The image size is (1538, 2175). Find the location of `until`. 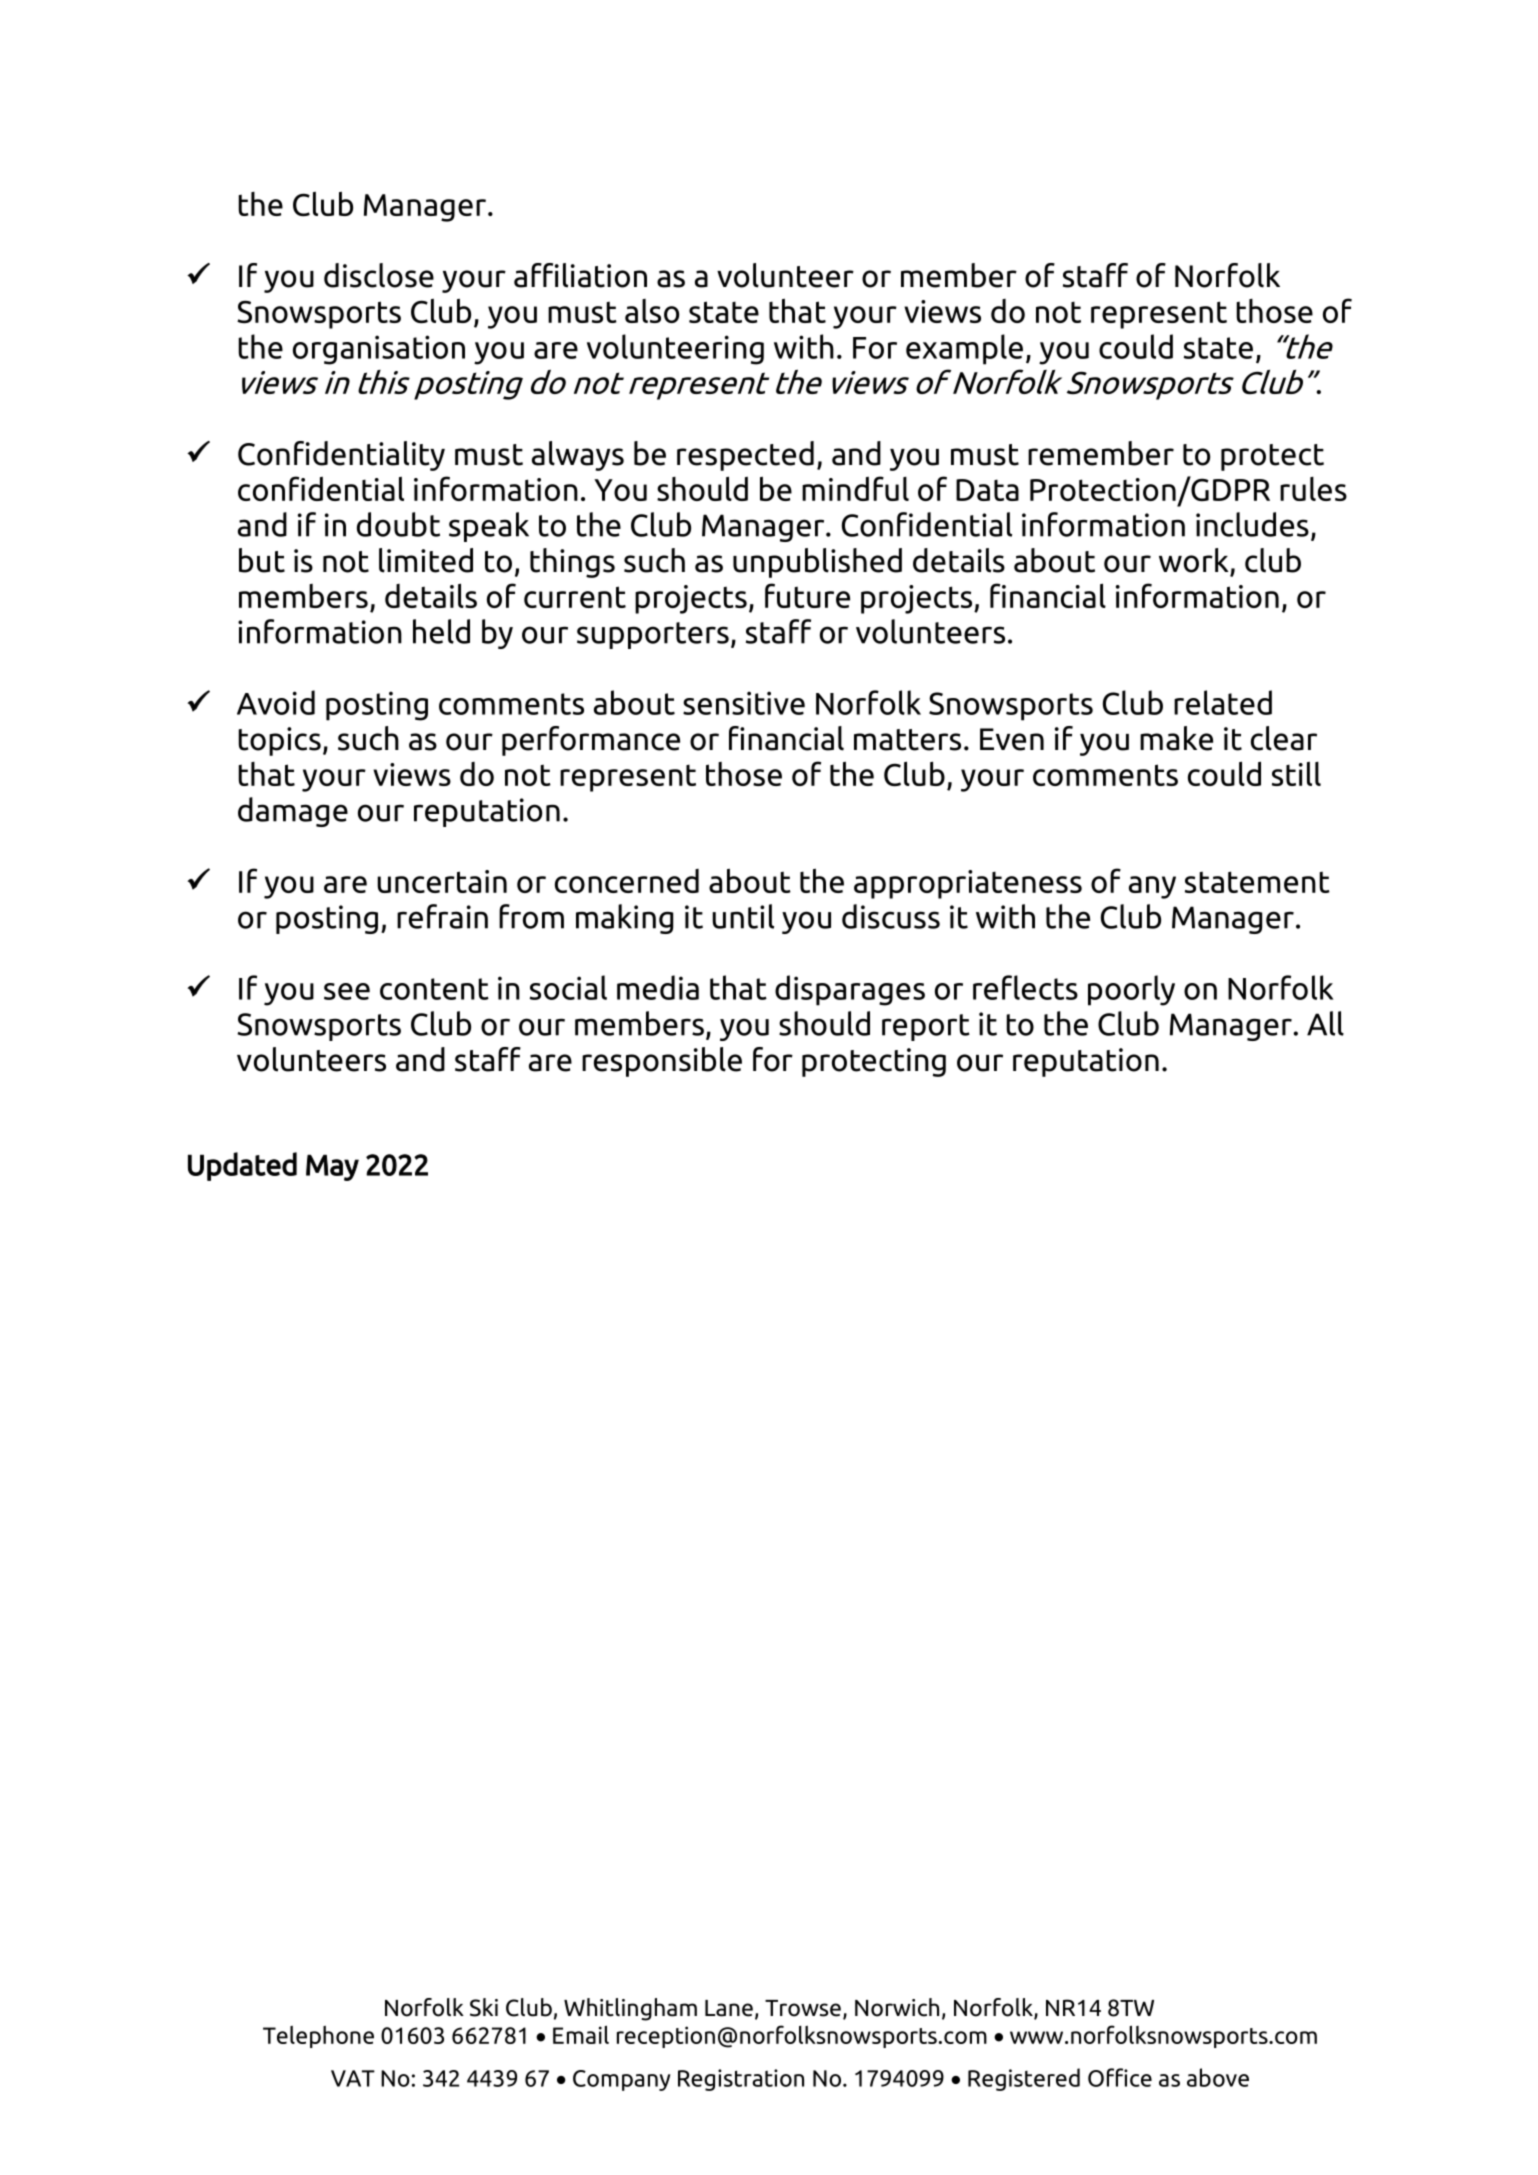

until is located at coordinates (743, 916).
